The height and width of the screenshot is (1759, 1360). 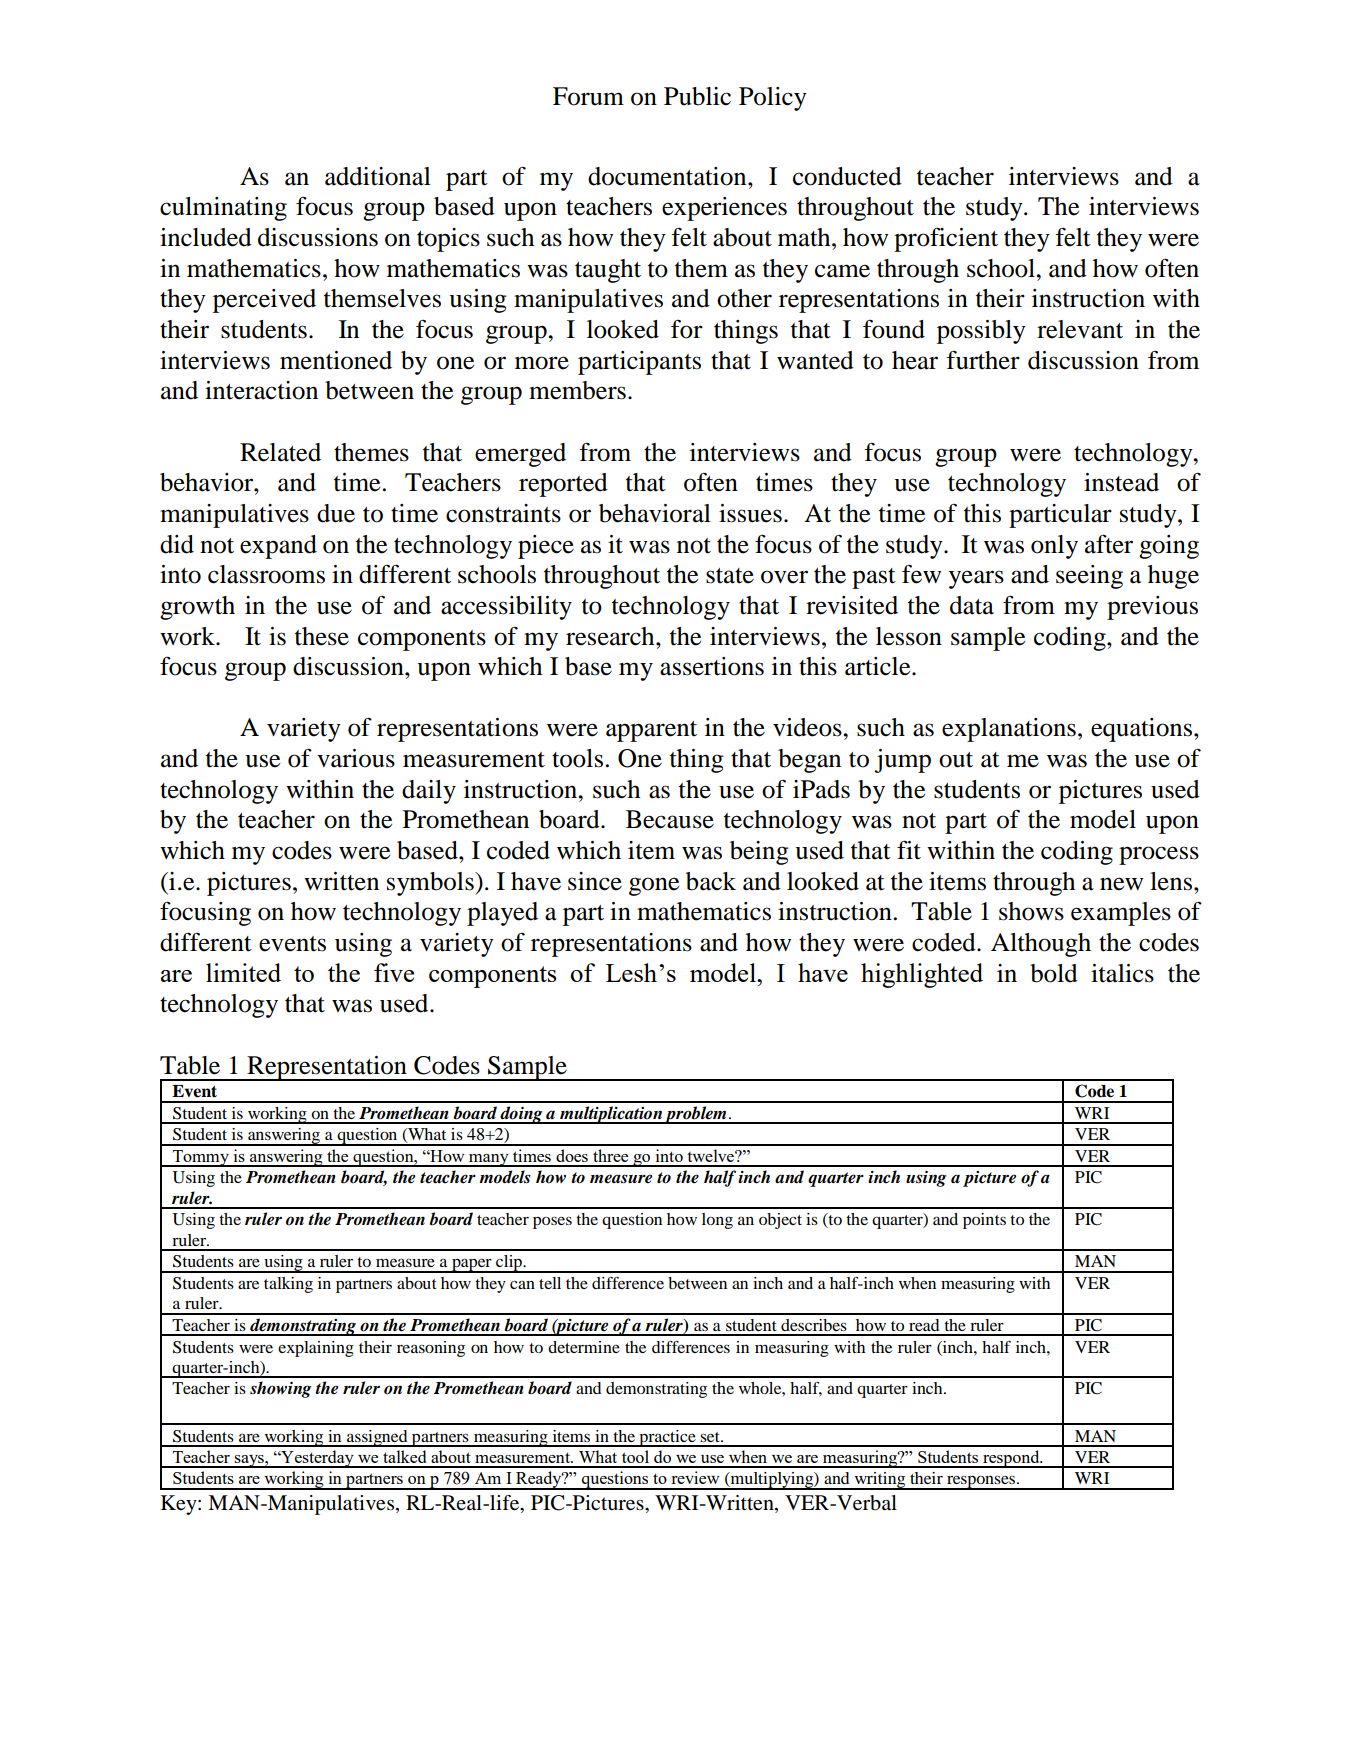 I want to click on documentation, so click(x=668, y=176).
